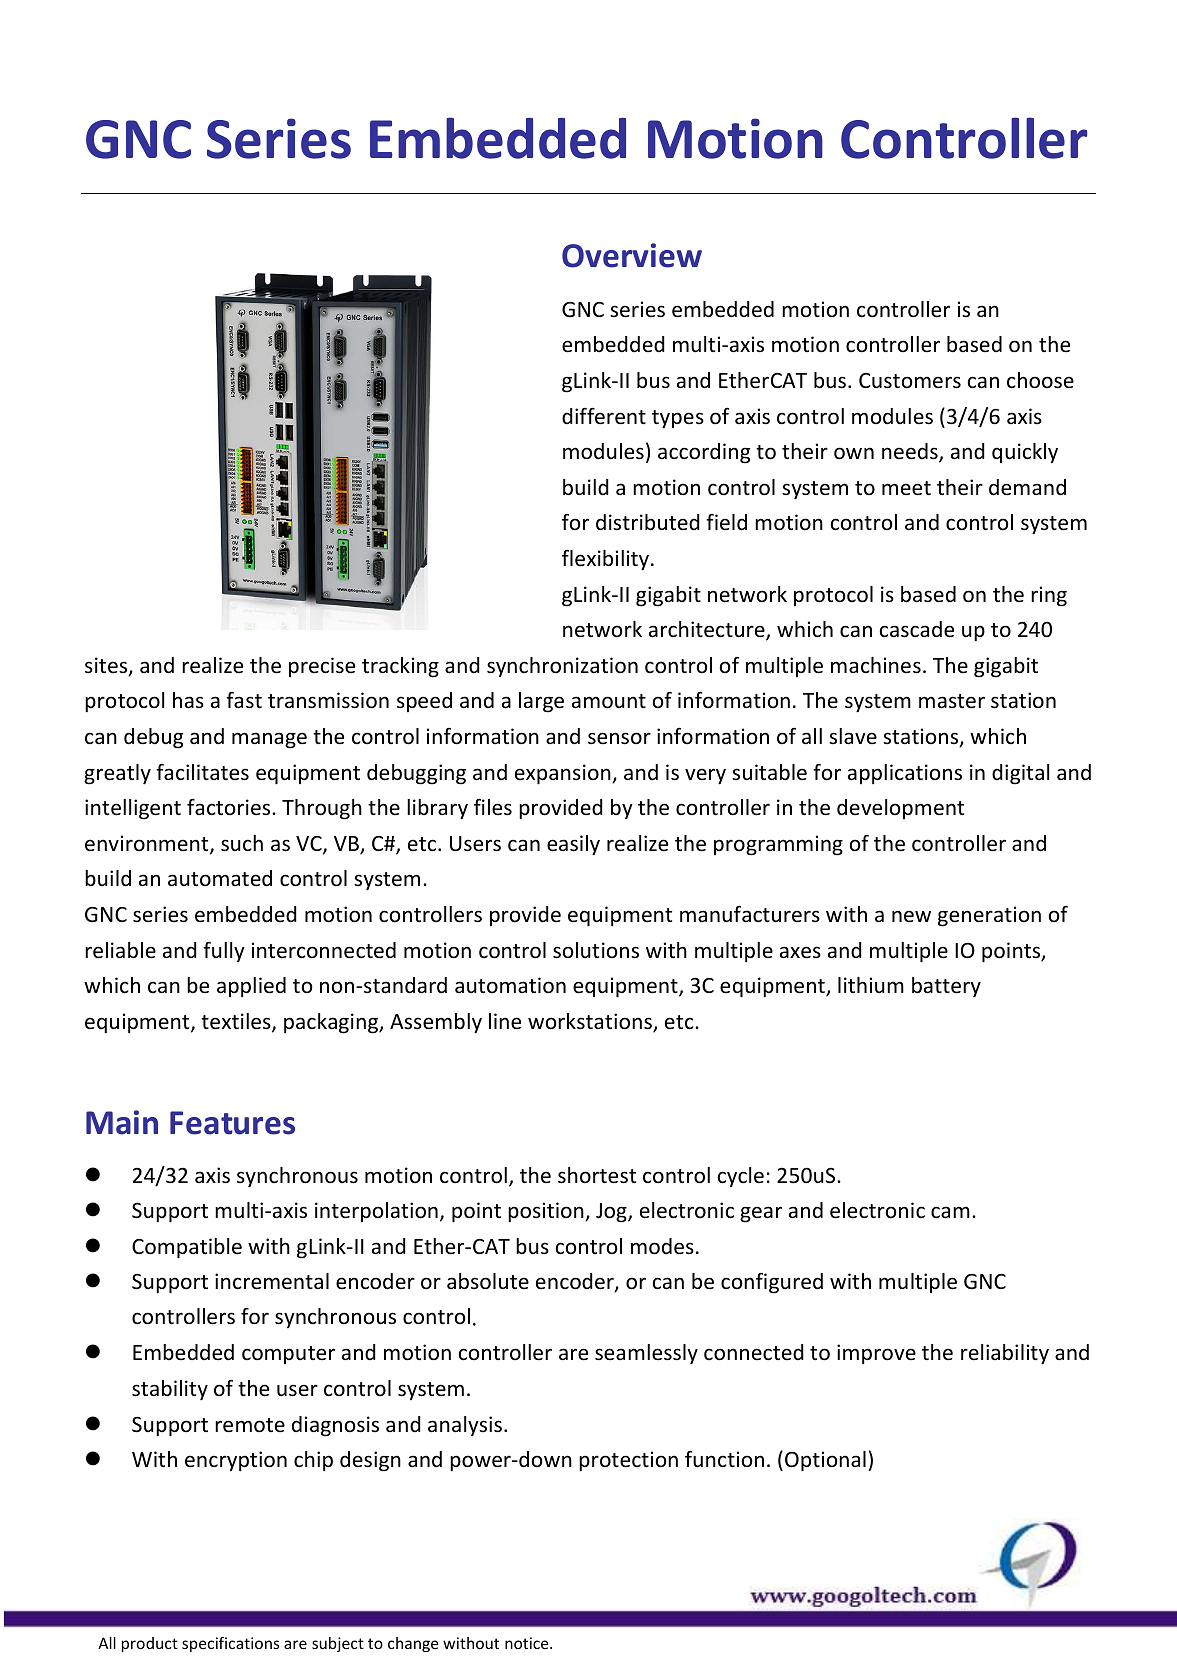 The width and height of the screenshot is (1177, 1665). Describe the element at coordinates (230, 1644) in the screenshot. I see `specifications` at that location.
